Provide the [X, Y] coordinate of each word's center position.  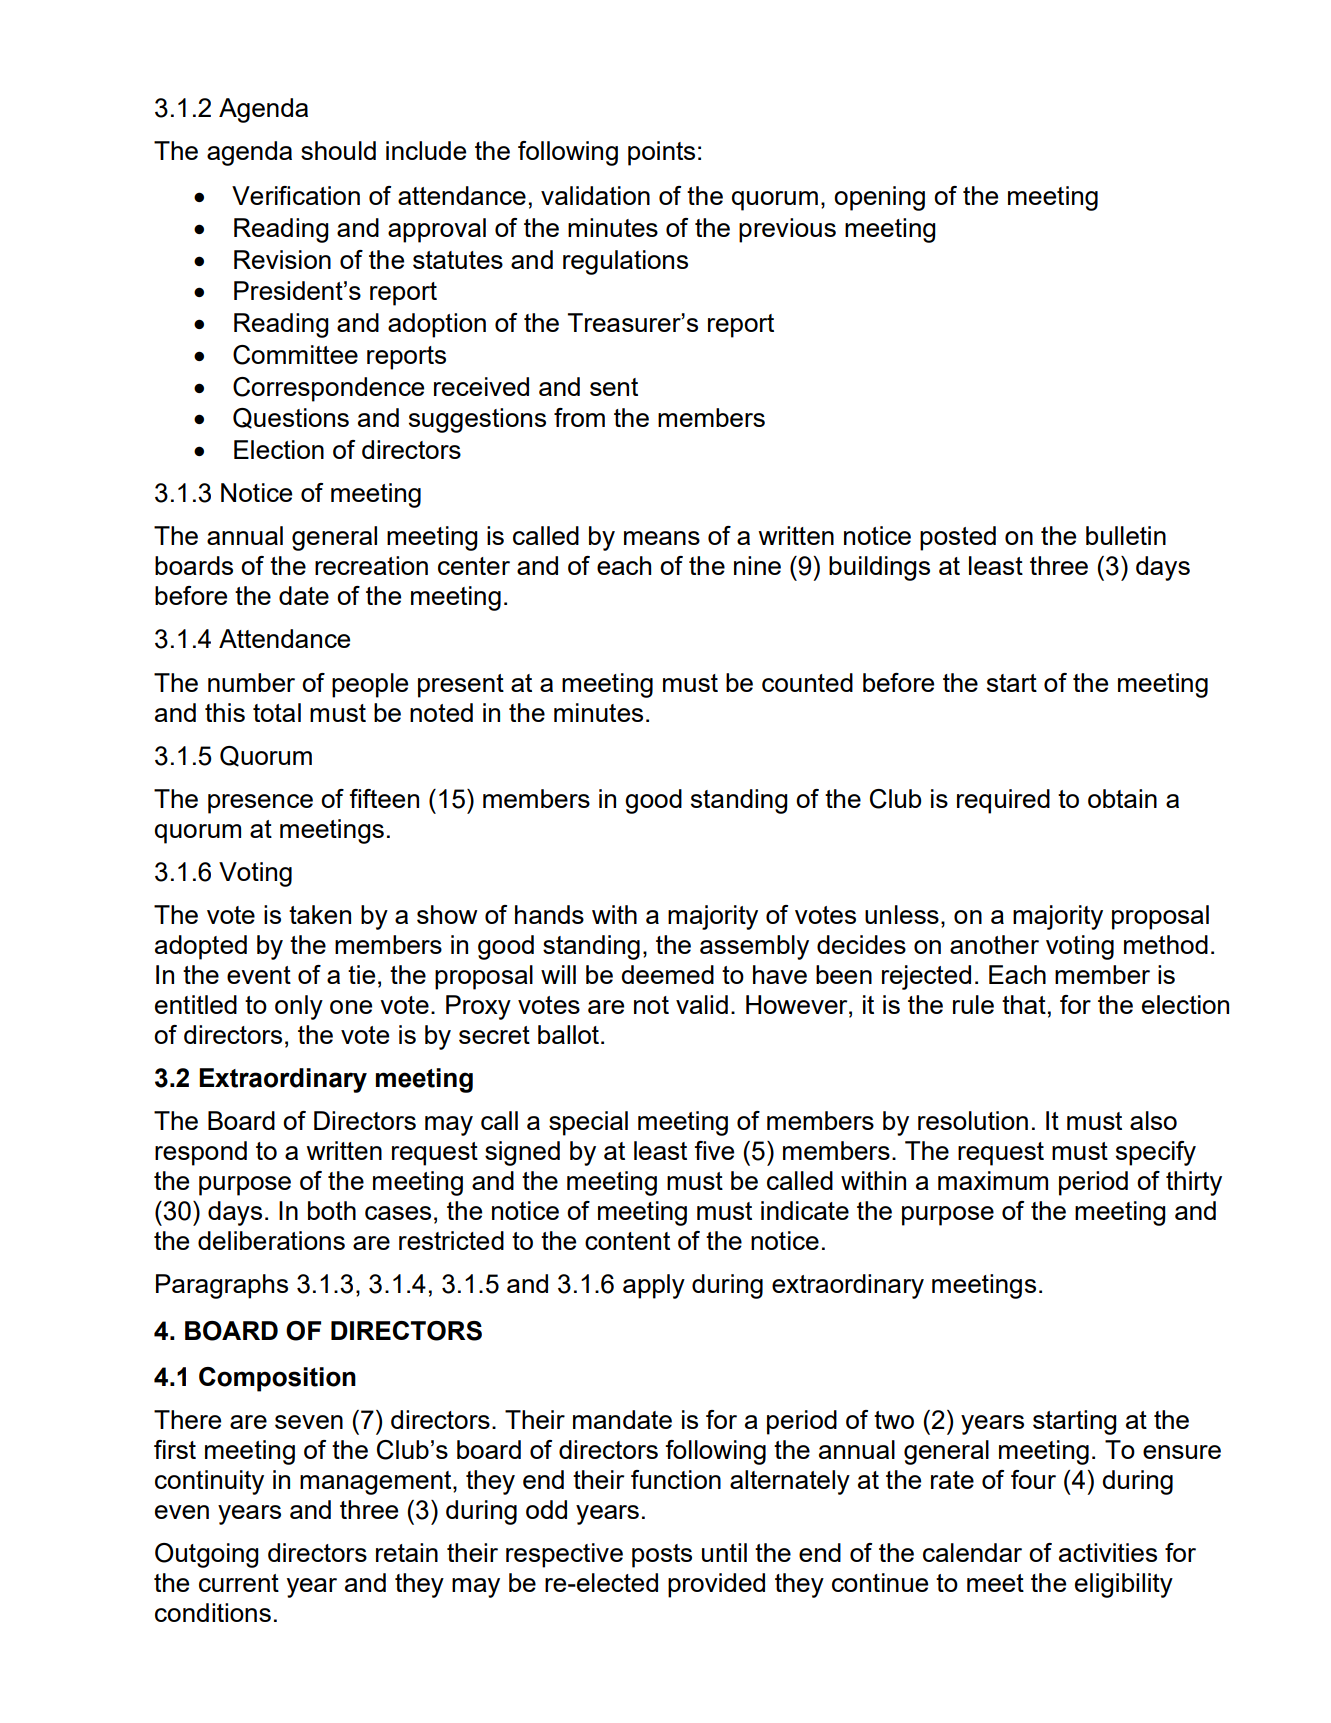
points [661, 153]
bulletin [1126, 535]
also [1153, 1120]
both [332, 1210]
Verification [296, 195]
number [251, 682]
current [239, 1583]
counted [807, 682]
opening [879, 198]
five [714, 1150]
